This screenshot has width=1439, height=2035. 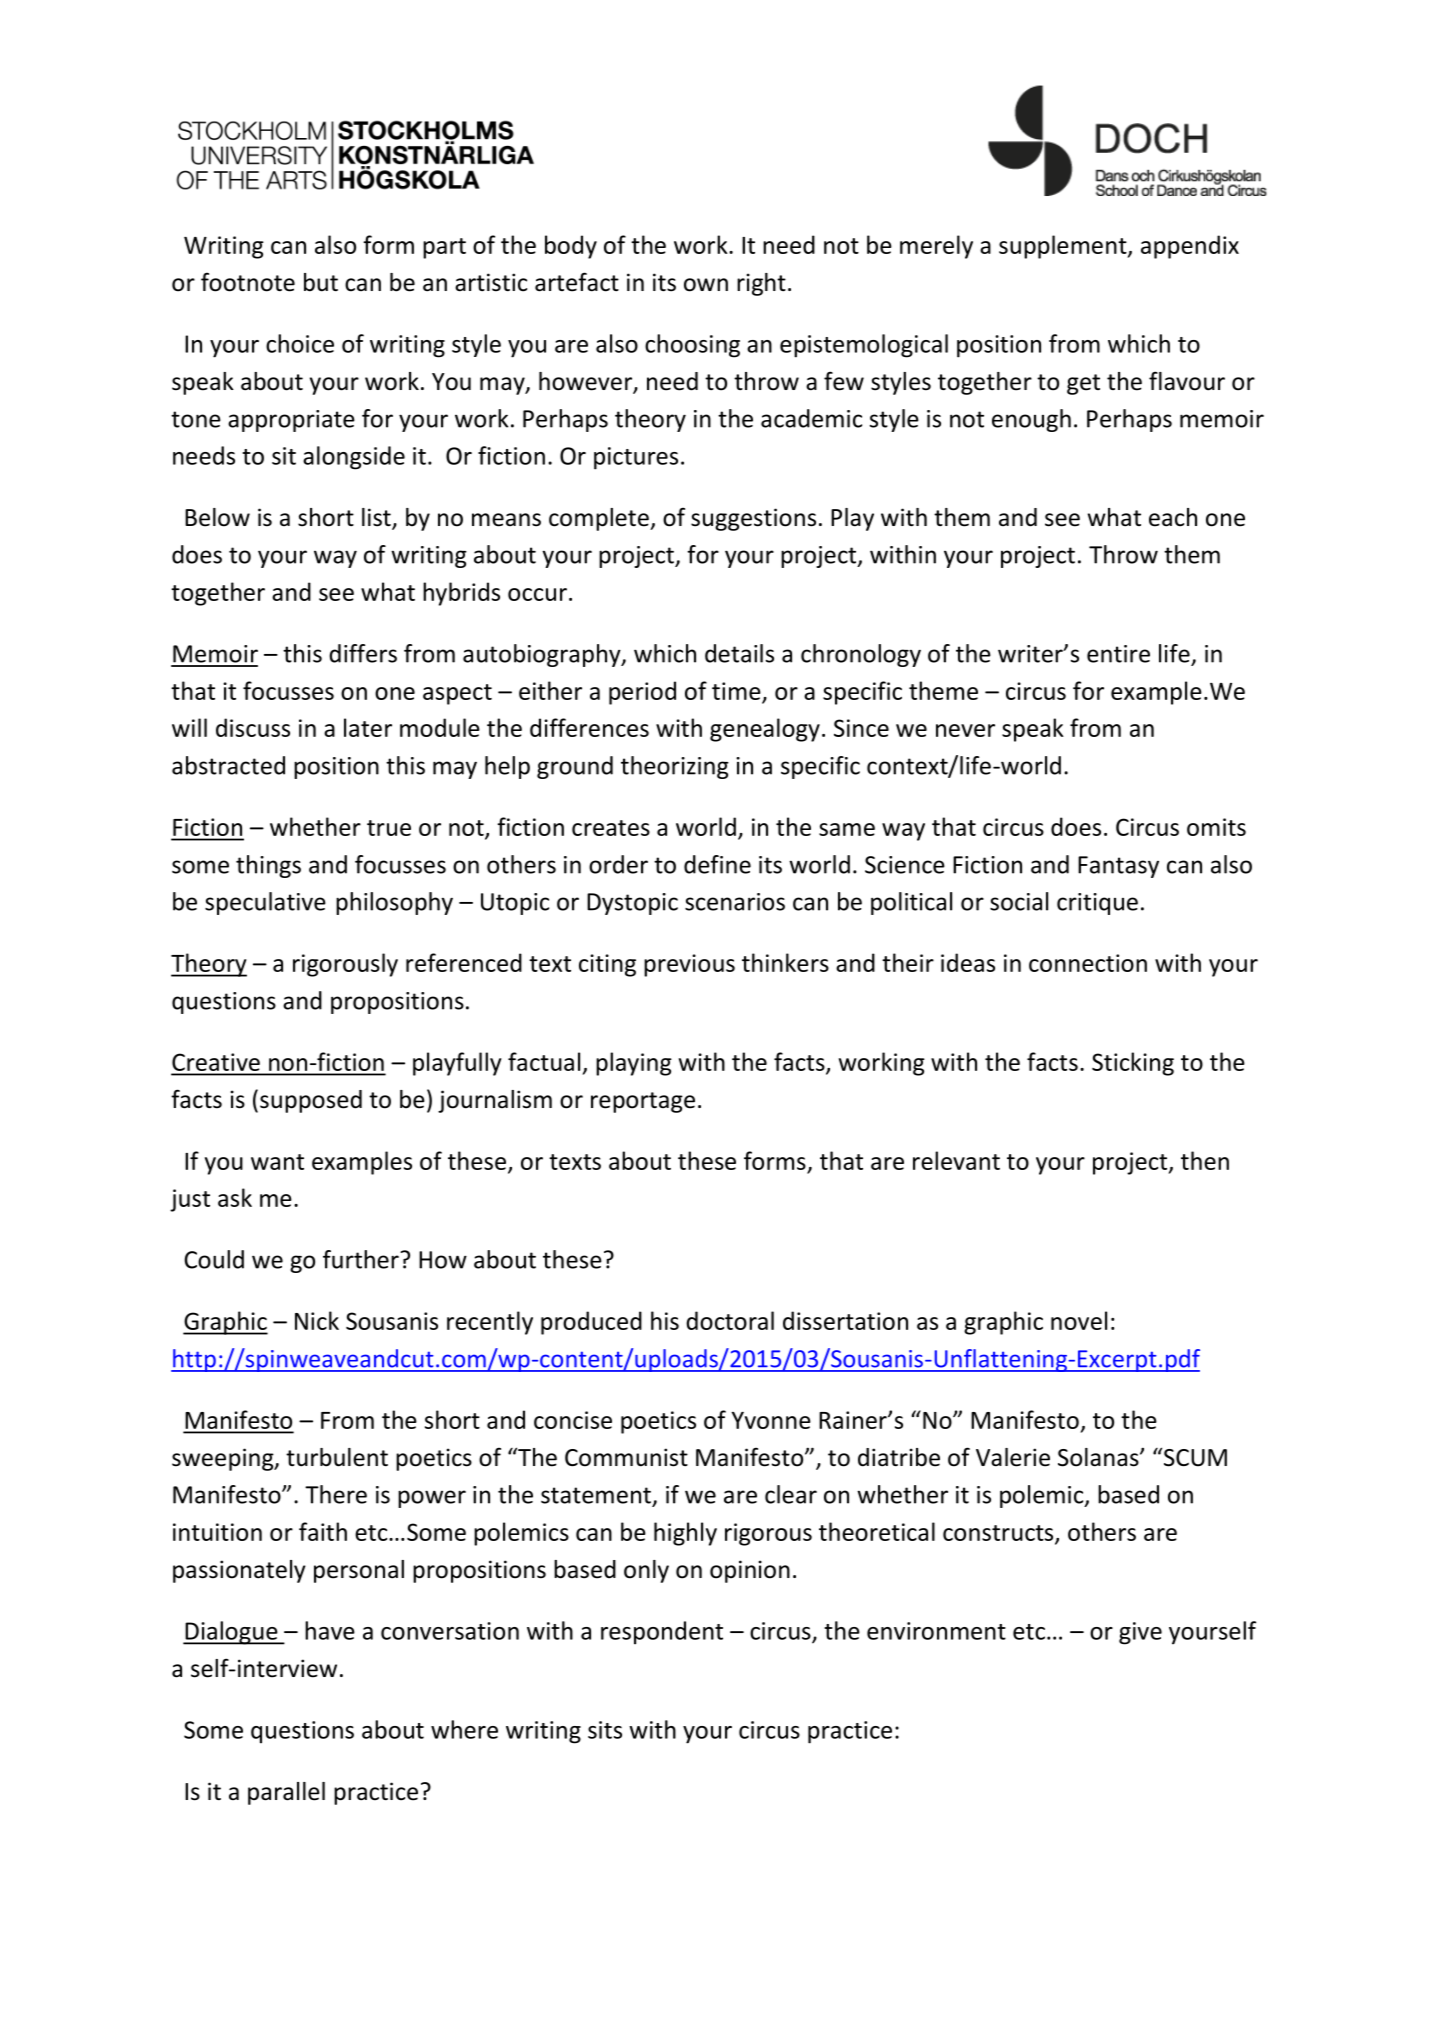 What do you see at coordinates (675, 767) in the screenshot?
I see `theorizing` at bounding box center [675, 767].
